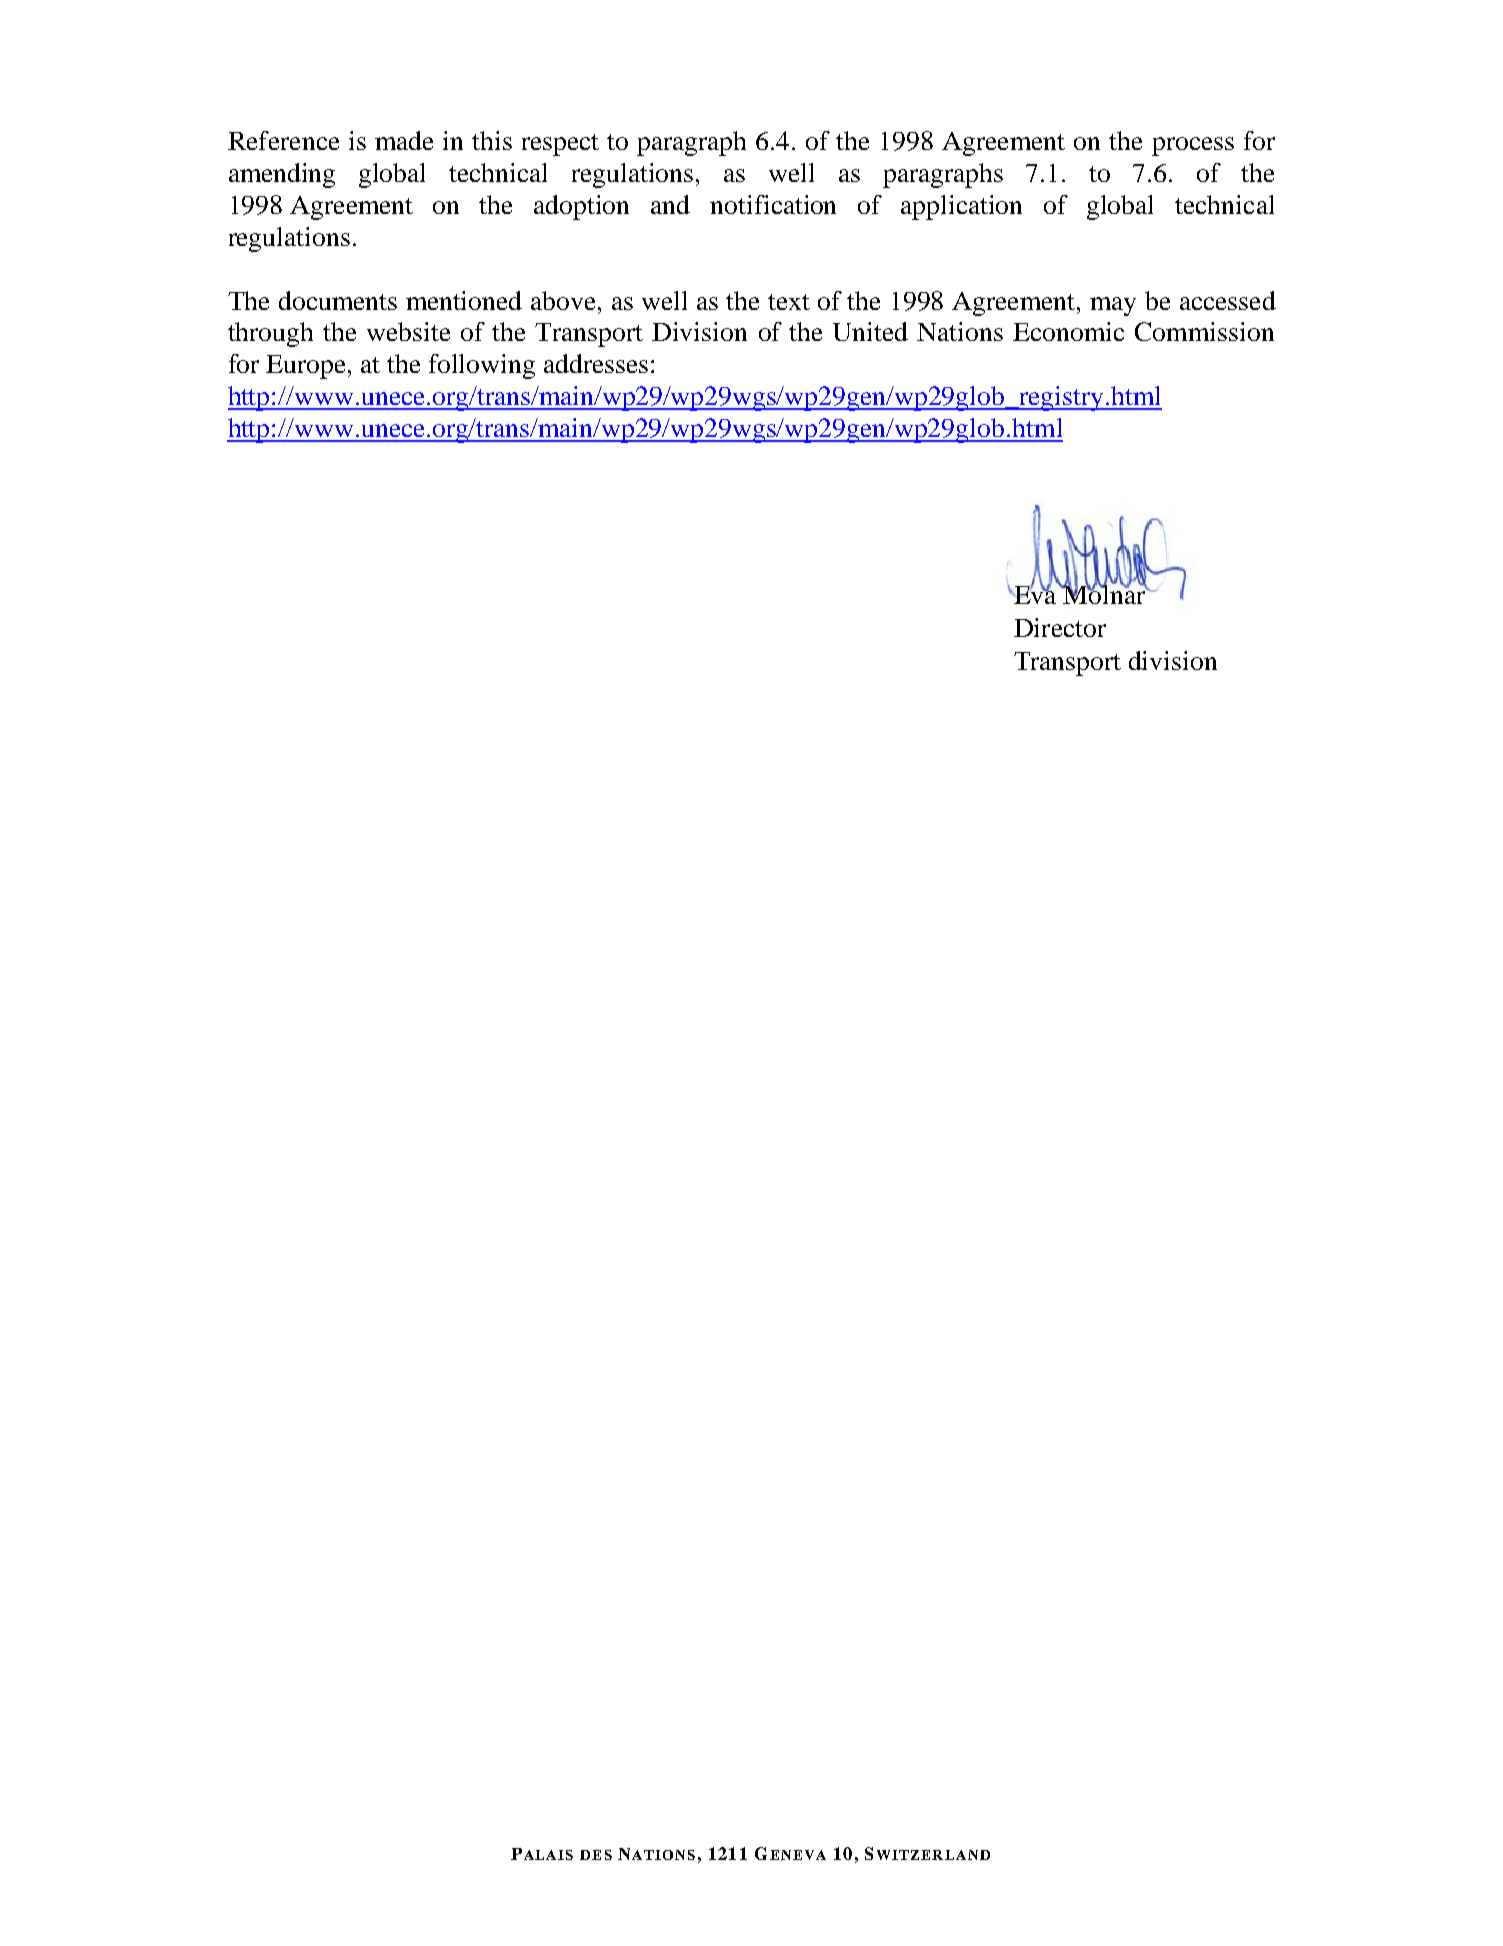 The height and width of the screenshot is (1946, 1503). Describe the element at coordinates (404, 140) in the screenshot. I see `made` at that location.
